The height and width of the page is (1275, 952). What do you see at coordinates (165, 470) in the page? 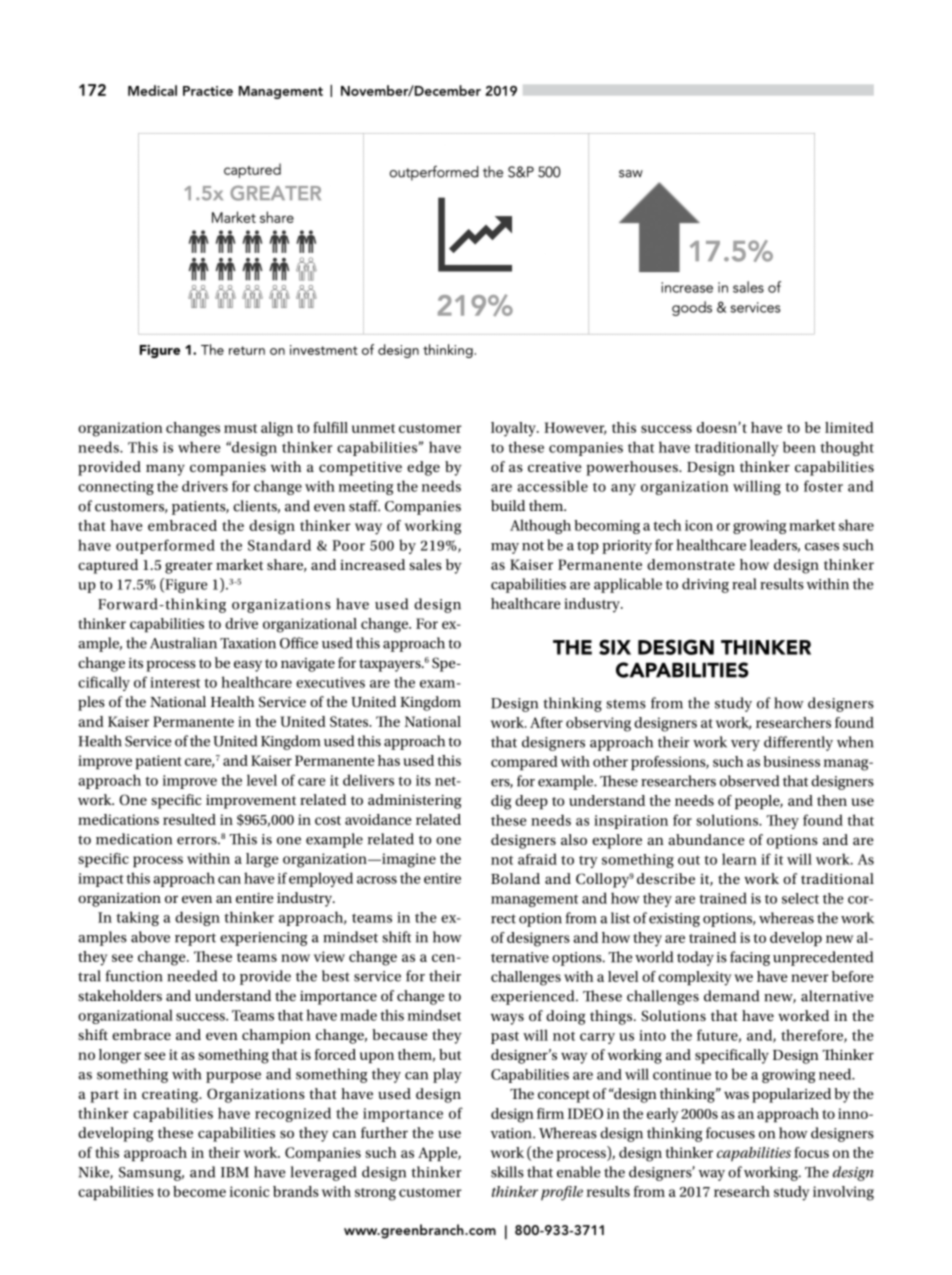
I see `many` at bounding box center [165, 470].
